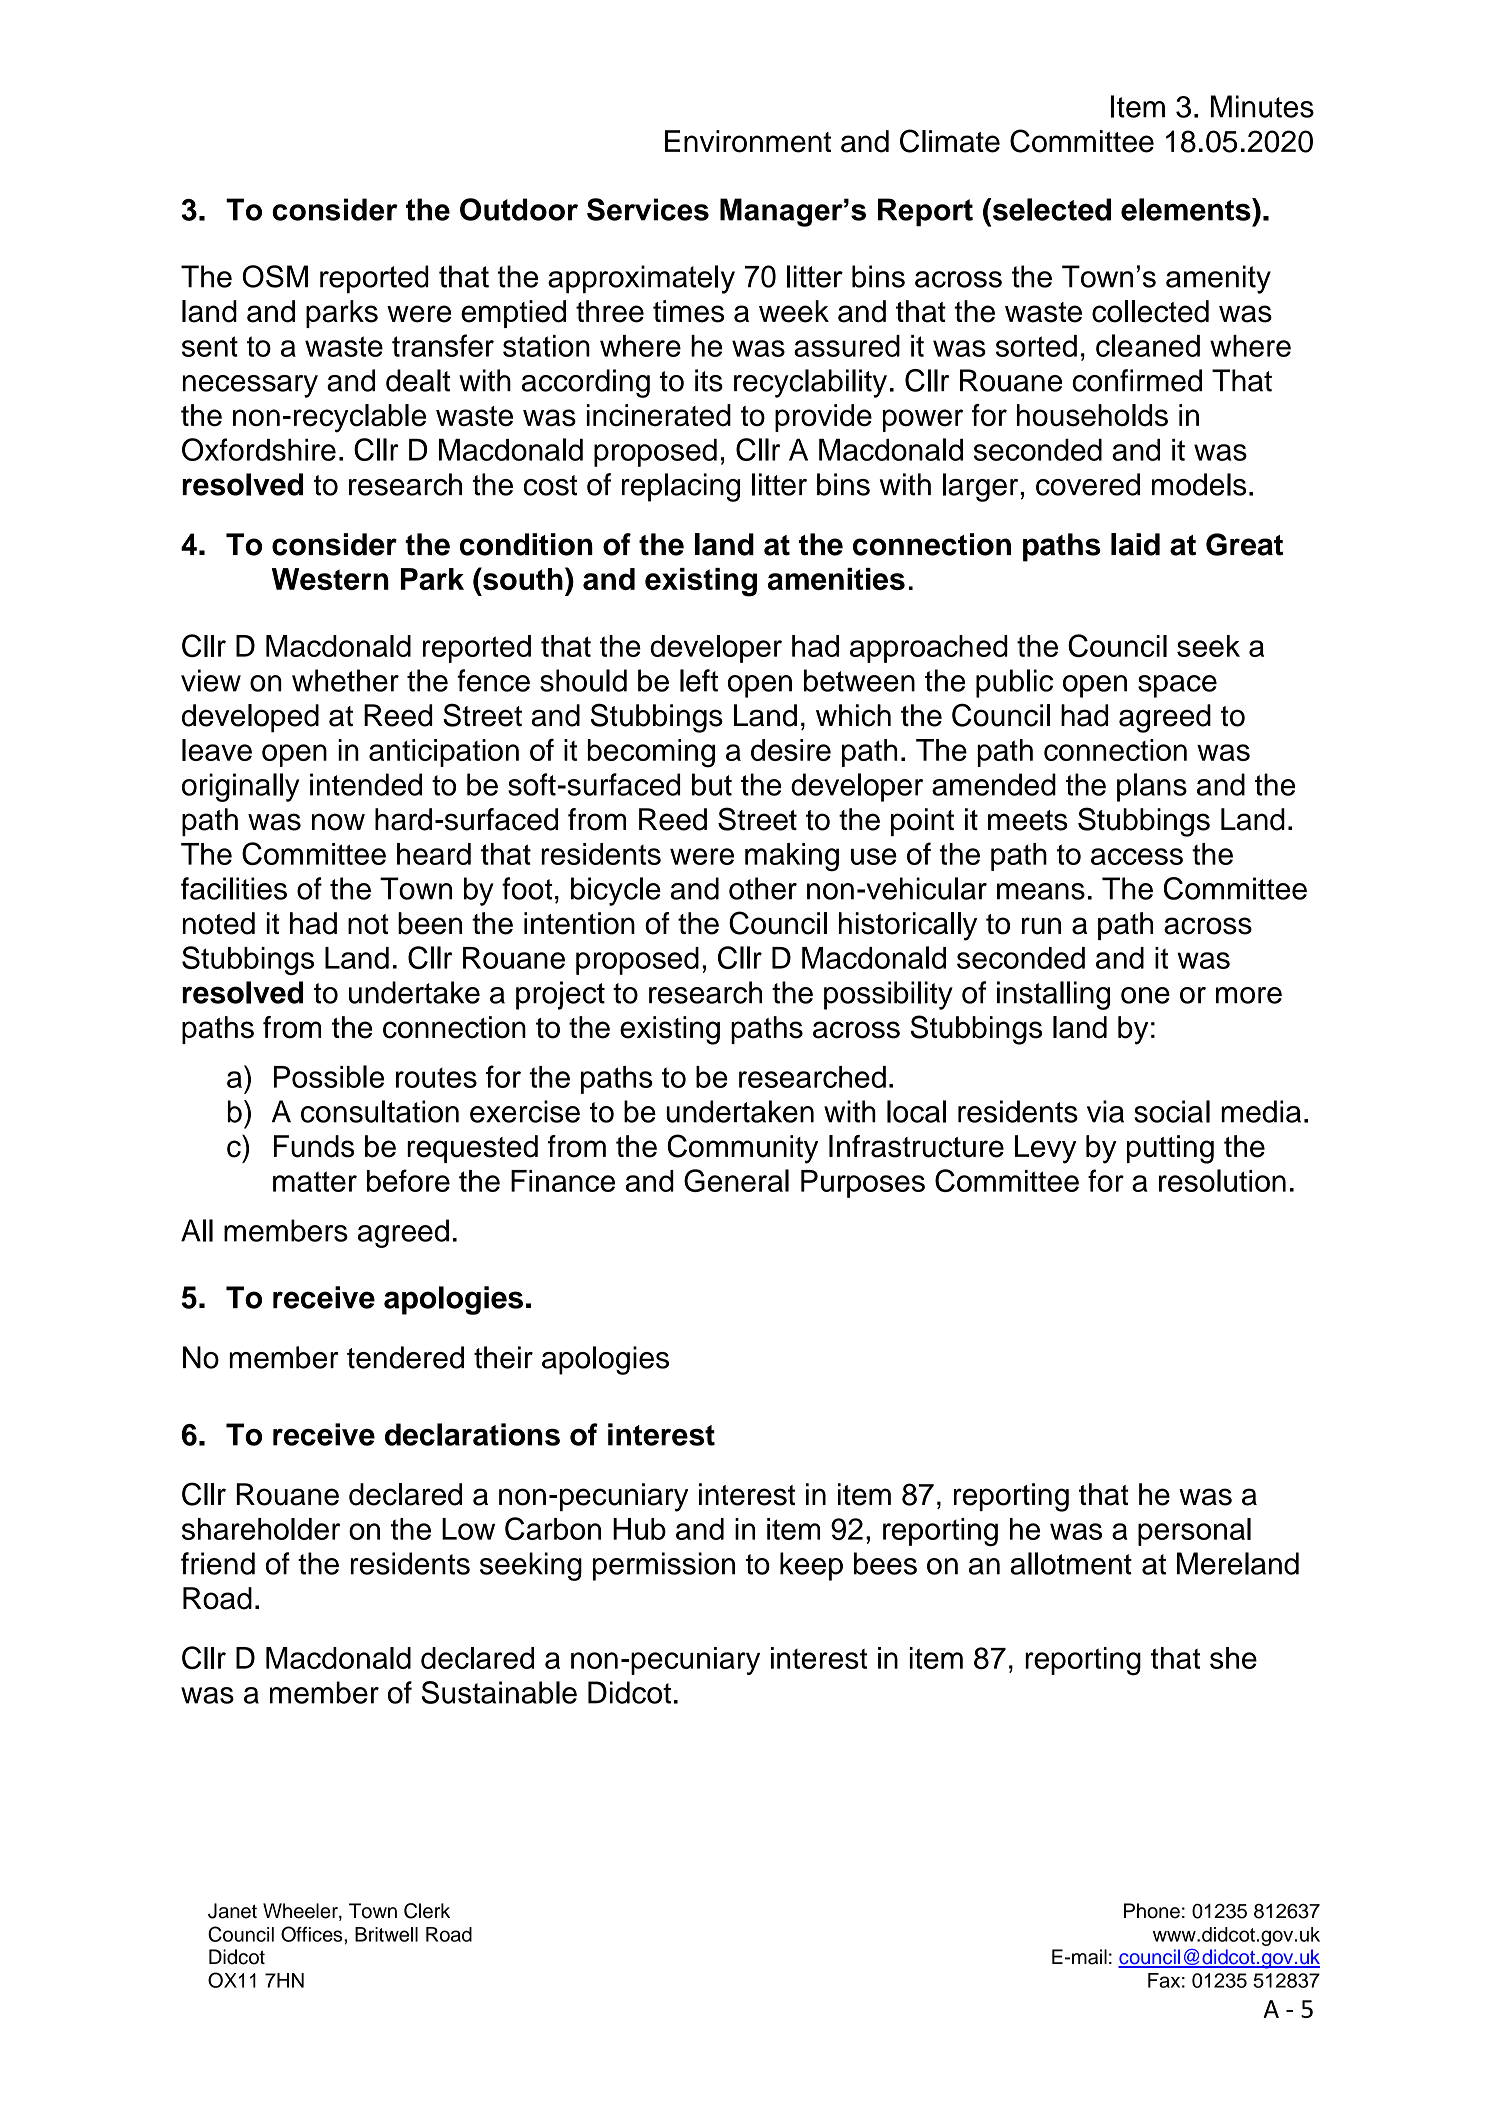 This image has width=1495, height=2114. Describe the element at coordinates (427, 1911) in the image. I see `Clerk` at that location.
